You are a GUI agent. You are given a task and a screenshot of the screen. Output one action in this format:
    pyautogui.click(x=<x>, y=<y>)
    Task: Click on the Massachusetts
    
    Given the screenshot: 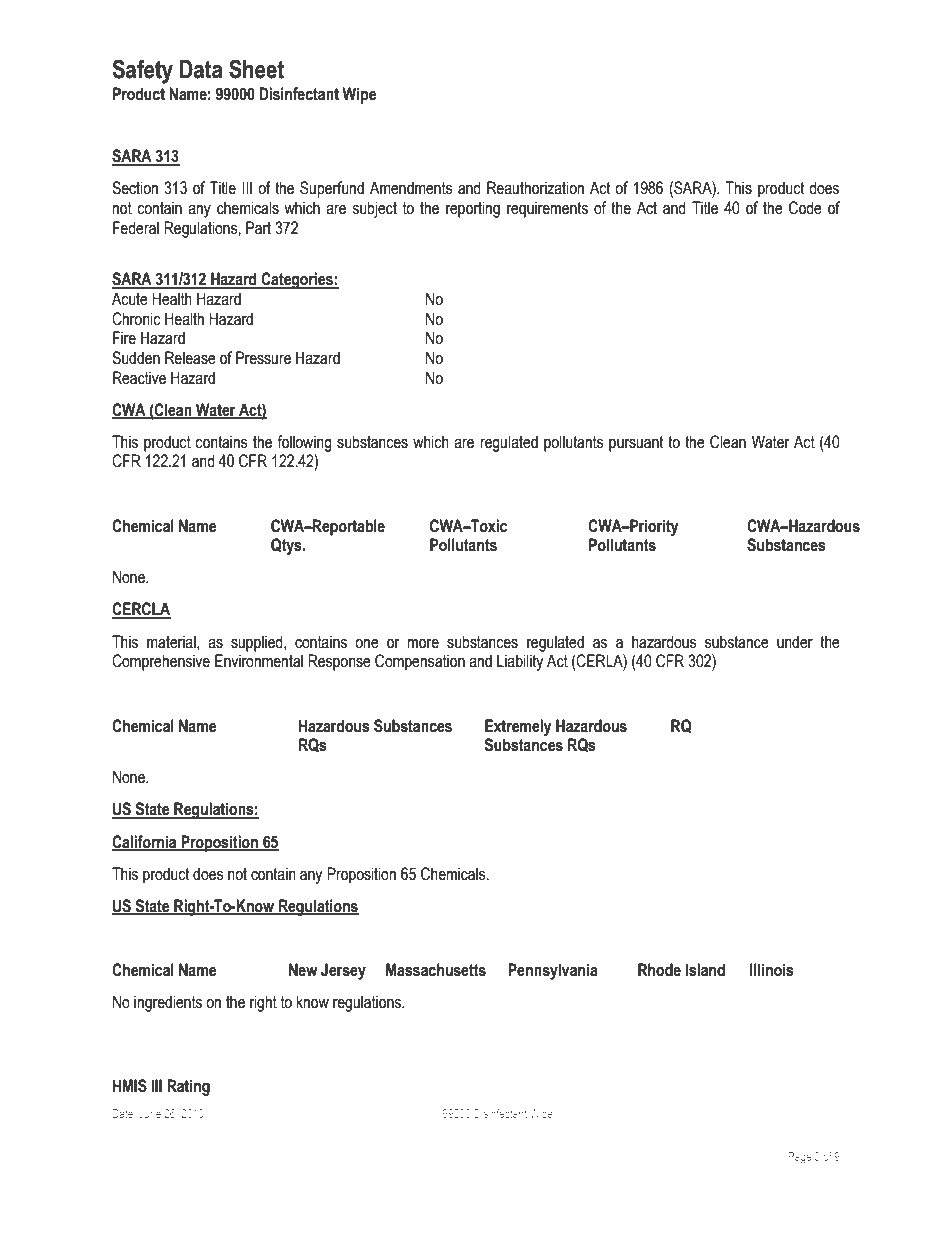 What is the action you would take?
    pyautogui.click(x=436, y=970)
